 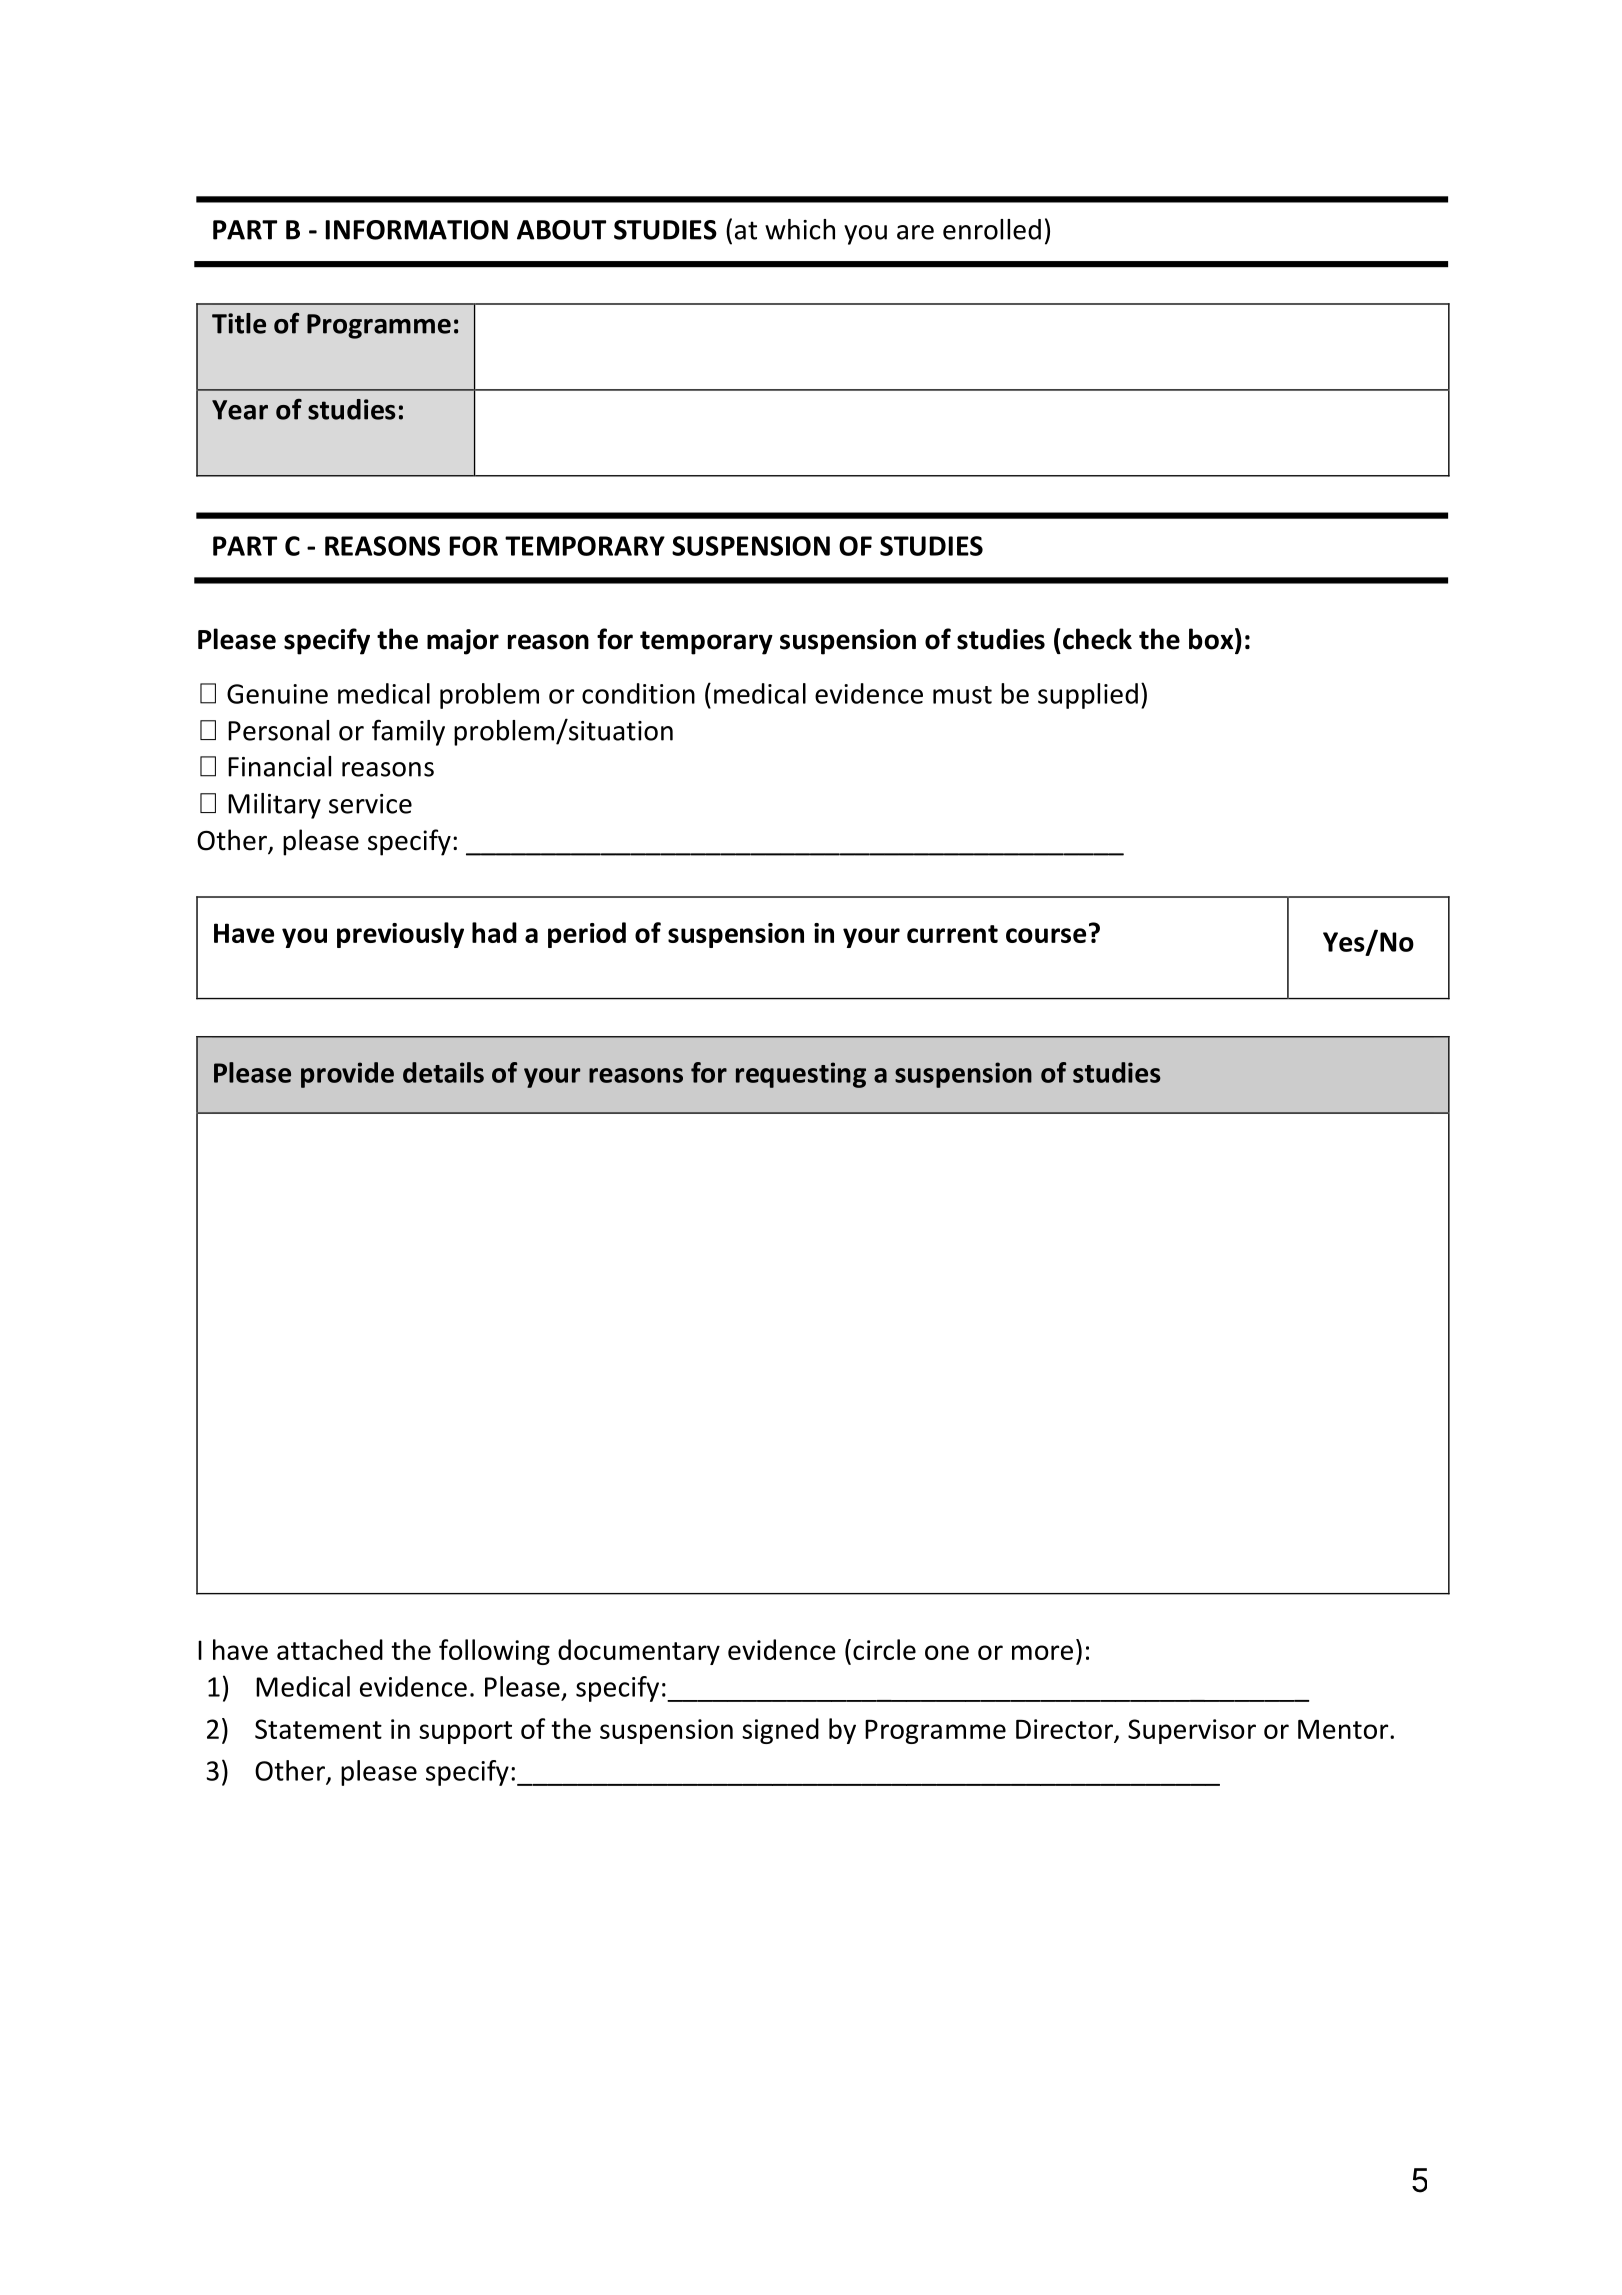 I want to click on requesting, so click(x=801, y=1075).
